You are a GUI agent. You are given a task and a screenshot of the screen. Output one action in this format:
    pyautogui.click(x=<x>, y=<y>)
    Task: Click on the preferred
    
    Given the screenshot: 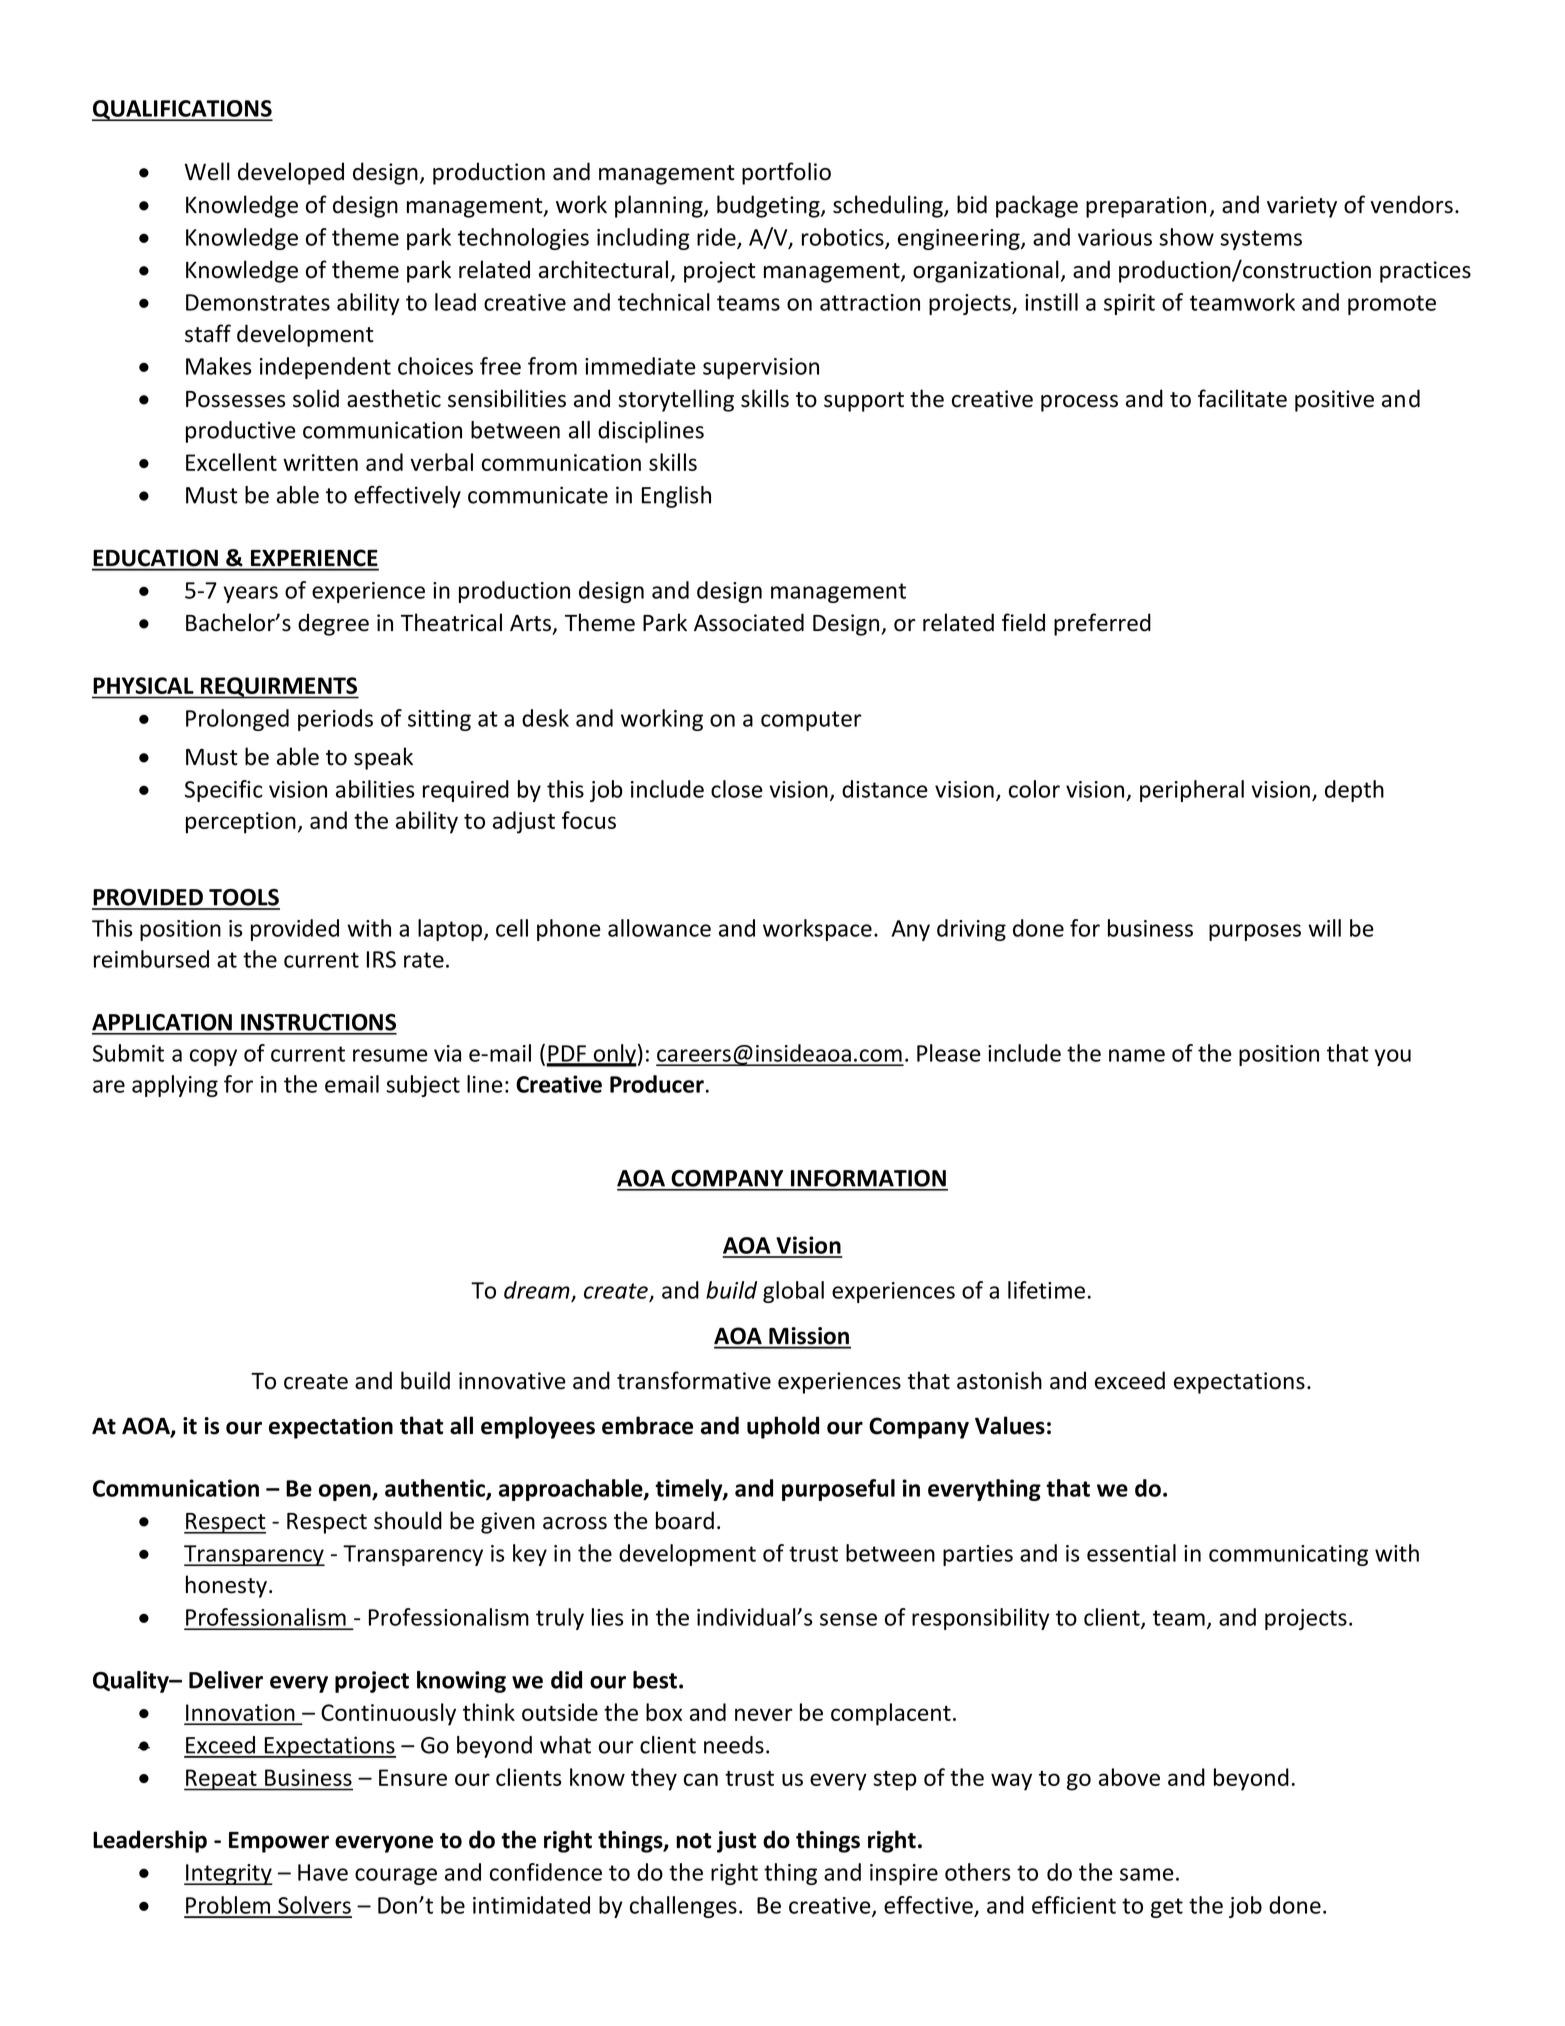 What is the action you would take?
    pyautogui.click(x=1102, y=624)
